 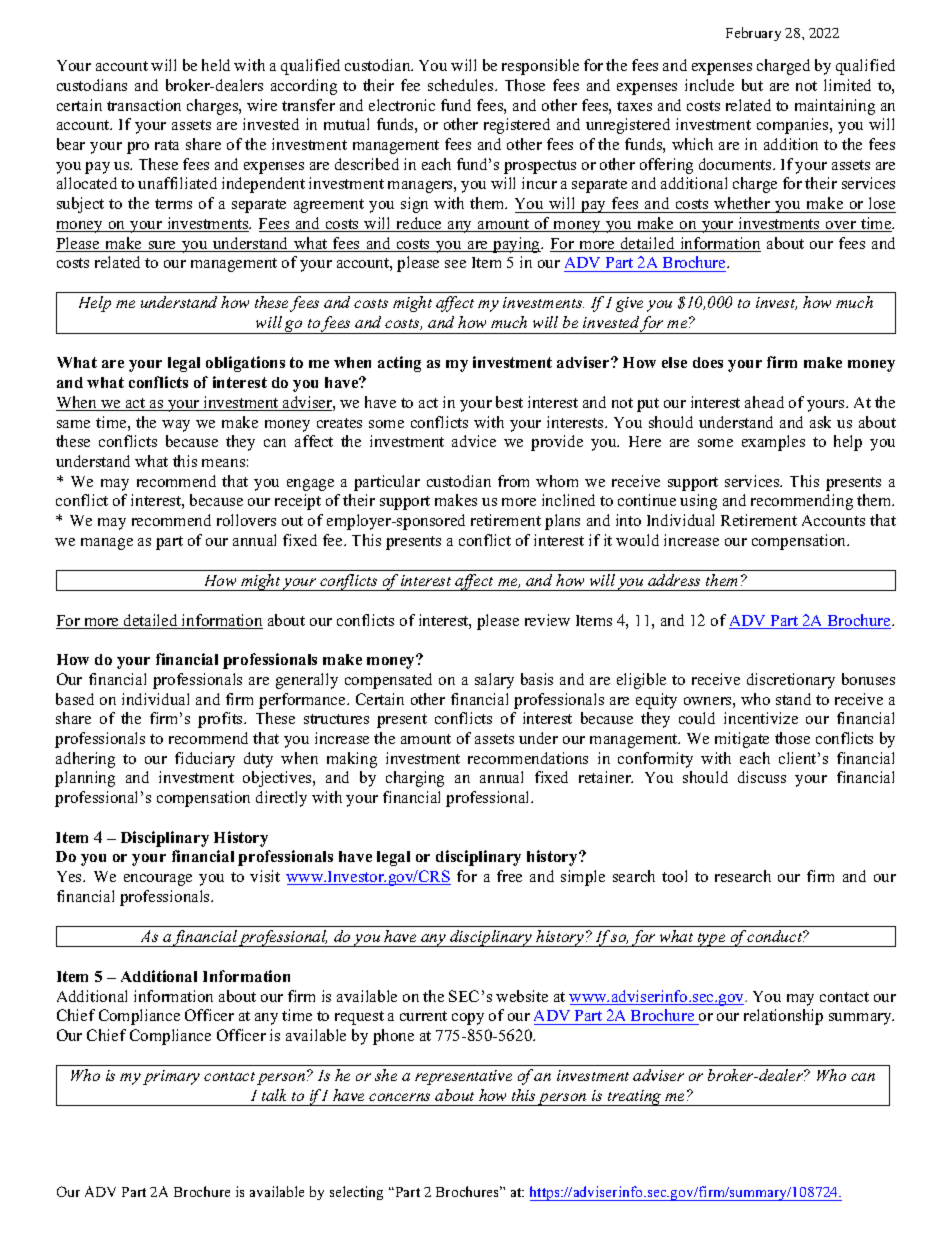 What do you see at coordinates (474, 441) in the screenshot?
I see `advice` at bounding box center [474, 441].
